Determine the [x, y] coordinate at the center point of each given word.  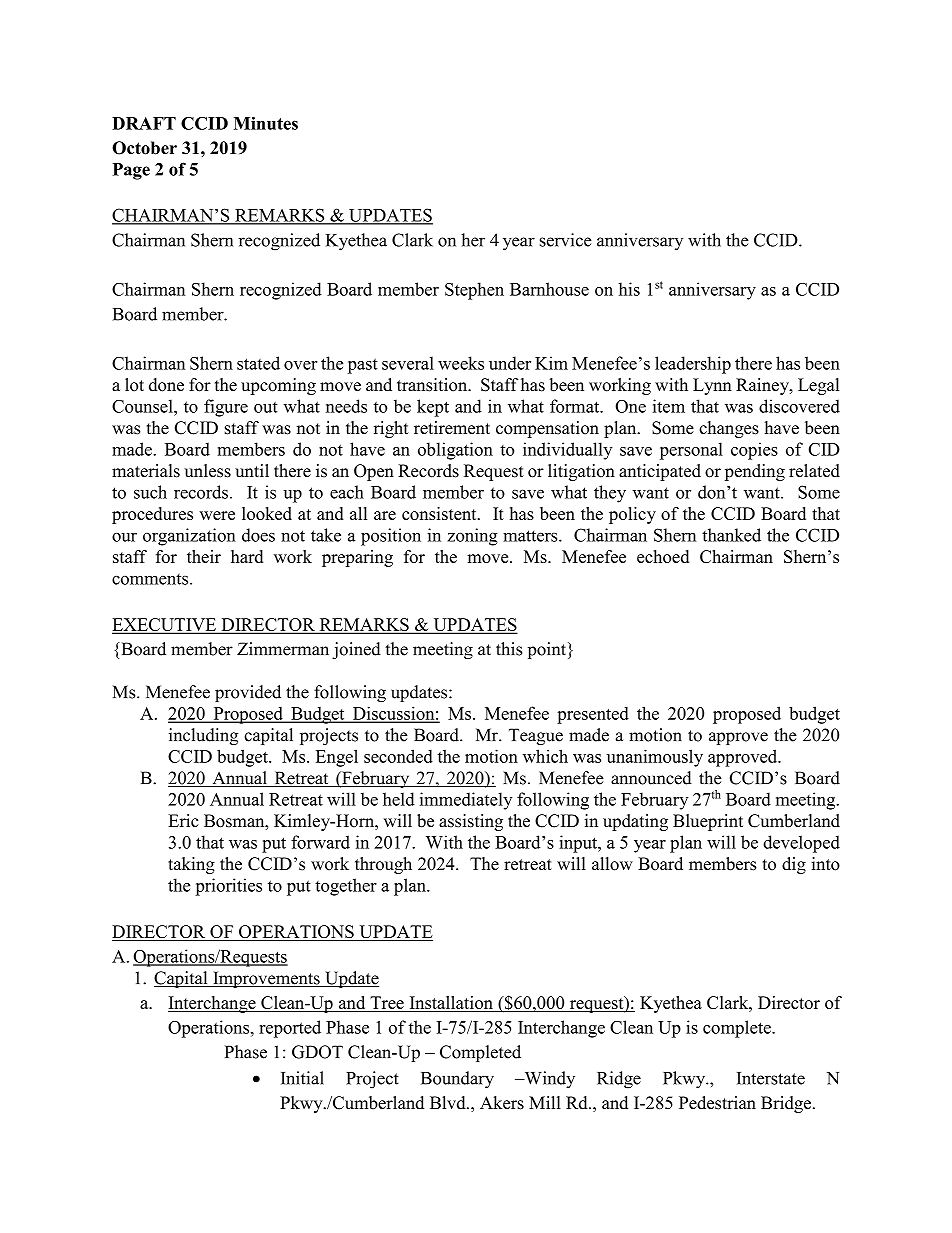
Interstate [771, 1078]
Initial [302, 1078]
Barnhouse [549, 289]
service [566, 240]
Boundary [457, 1080]
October [144, 148]
